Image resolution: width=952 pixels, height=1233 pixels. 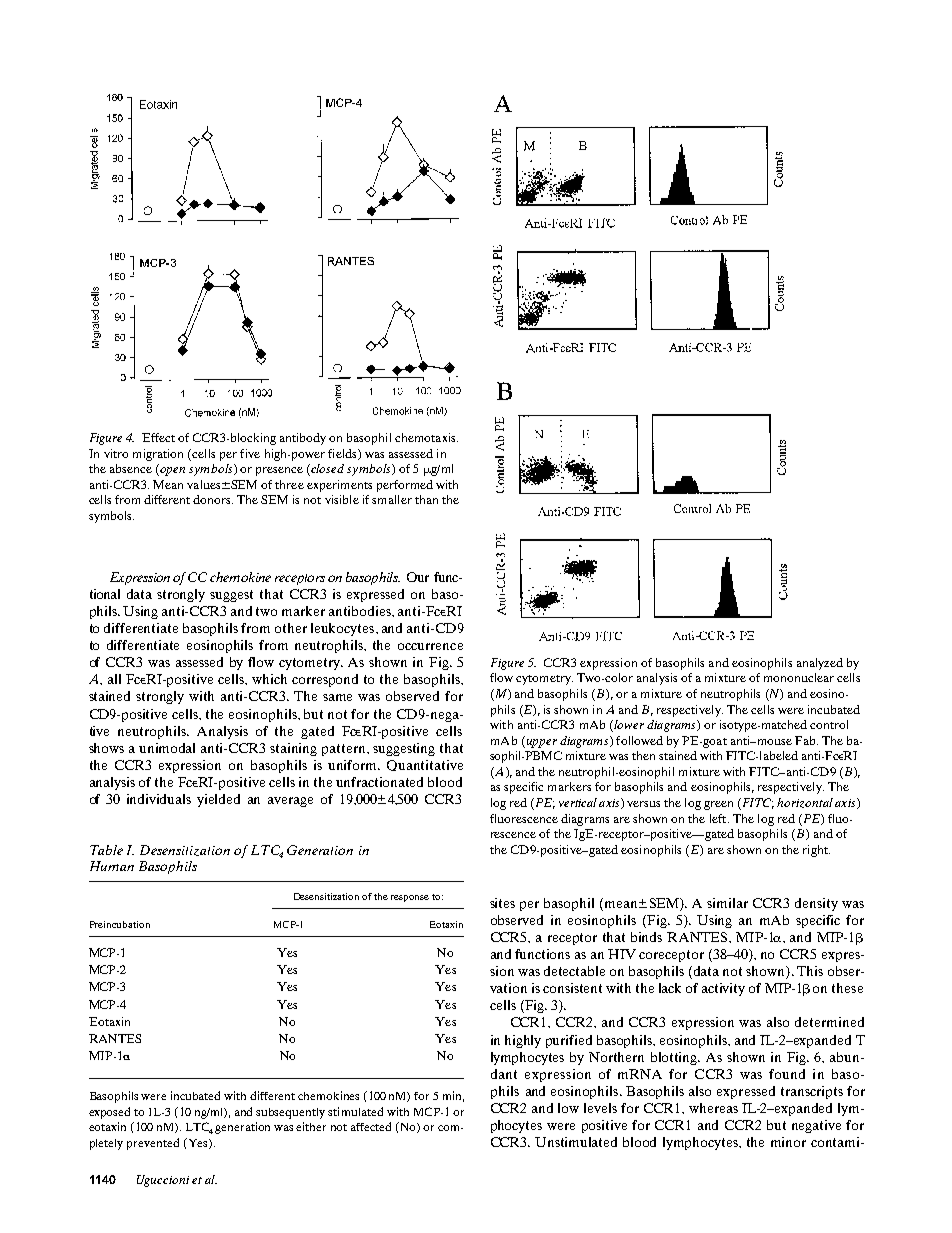 What do you see at coordinates (171, 471) in the image?
I see `open` at bounding box center [171, 471].
